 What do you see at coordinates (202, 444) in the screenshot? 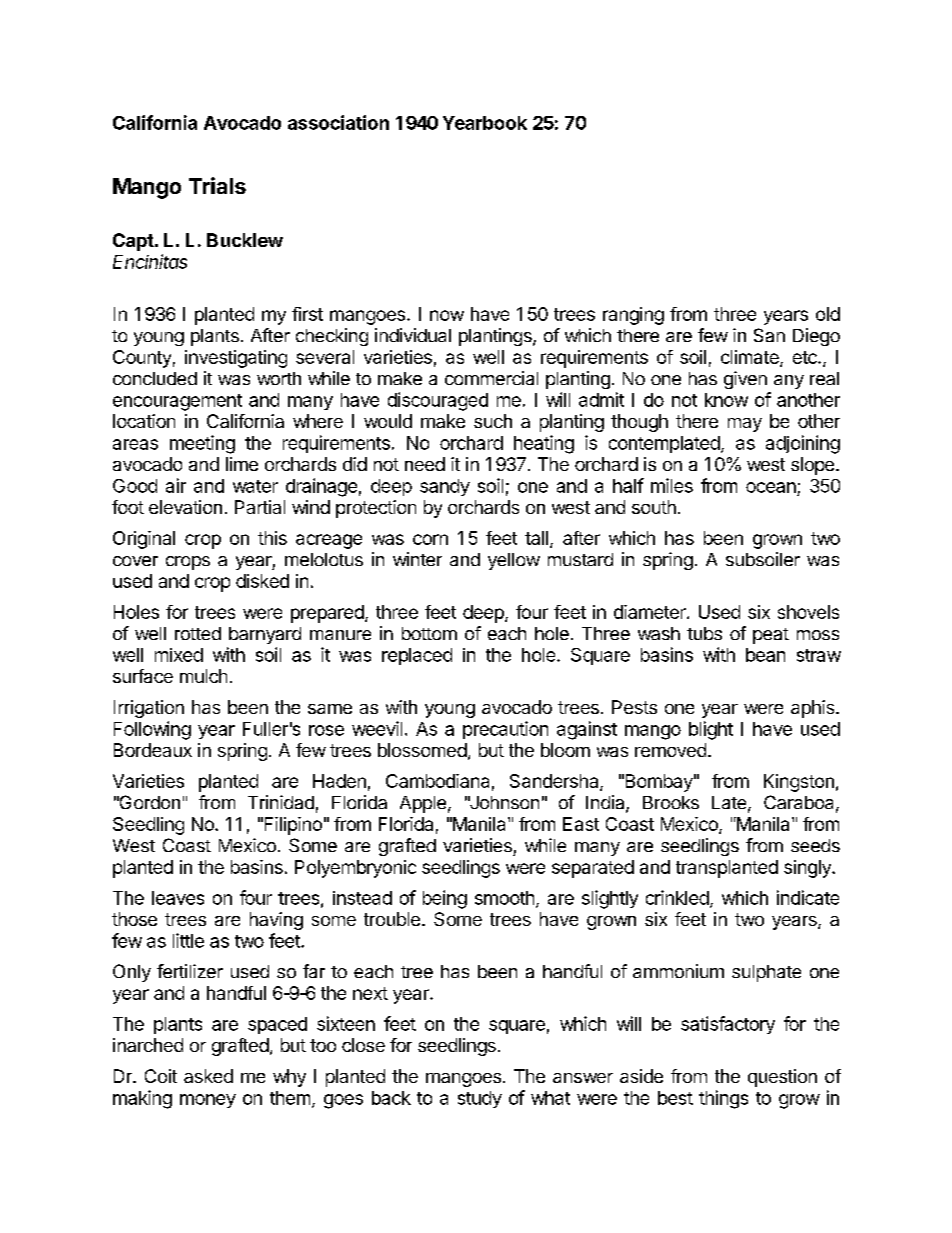
I see `meeting` at bounding box center [202, 444].
